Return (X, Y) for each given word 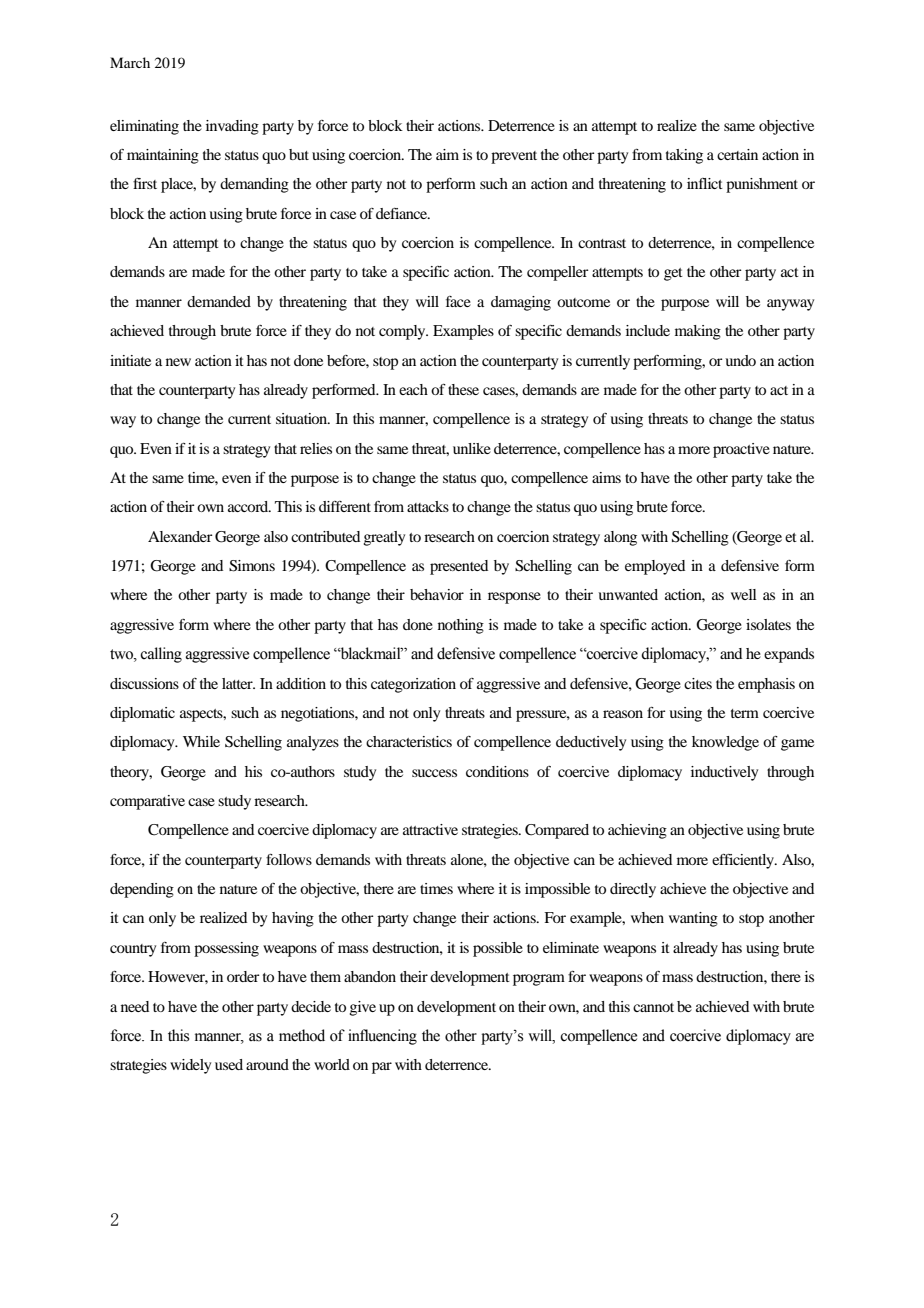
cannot (653, 1007)
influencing (382, 1037)
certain (737, 154)
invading (232, 127)
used (229, 1064)
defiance (402, 213)
